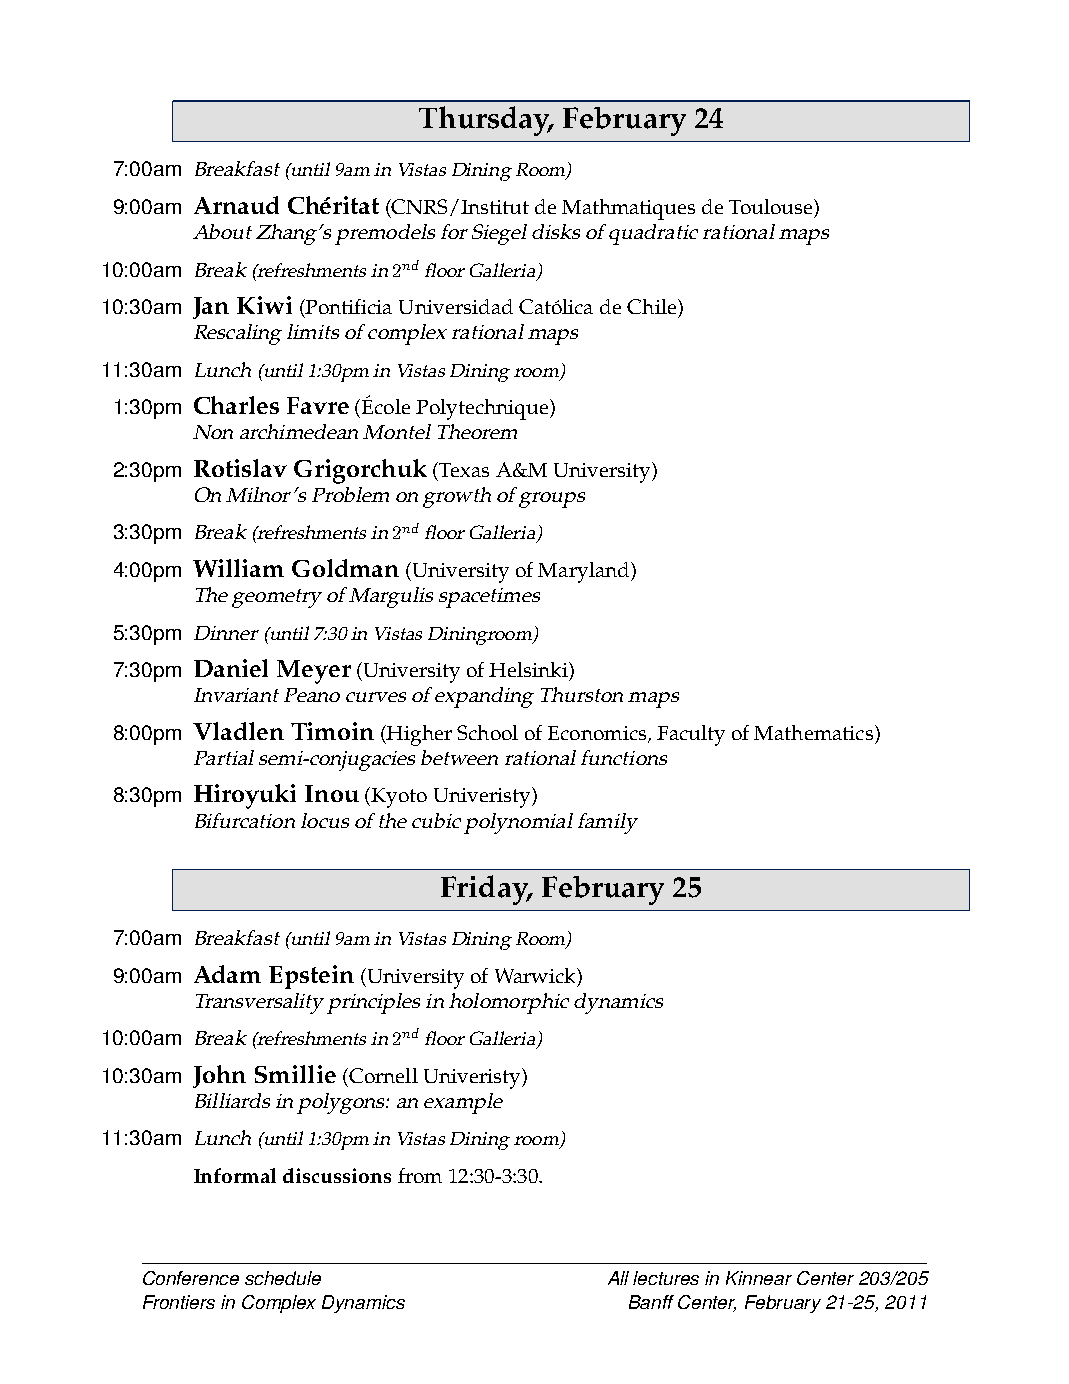  I want to click on Toulouse, so click(772, 206).
